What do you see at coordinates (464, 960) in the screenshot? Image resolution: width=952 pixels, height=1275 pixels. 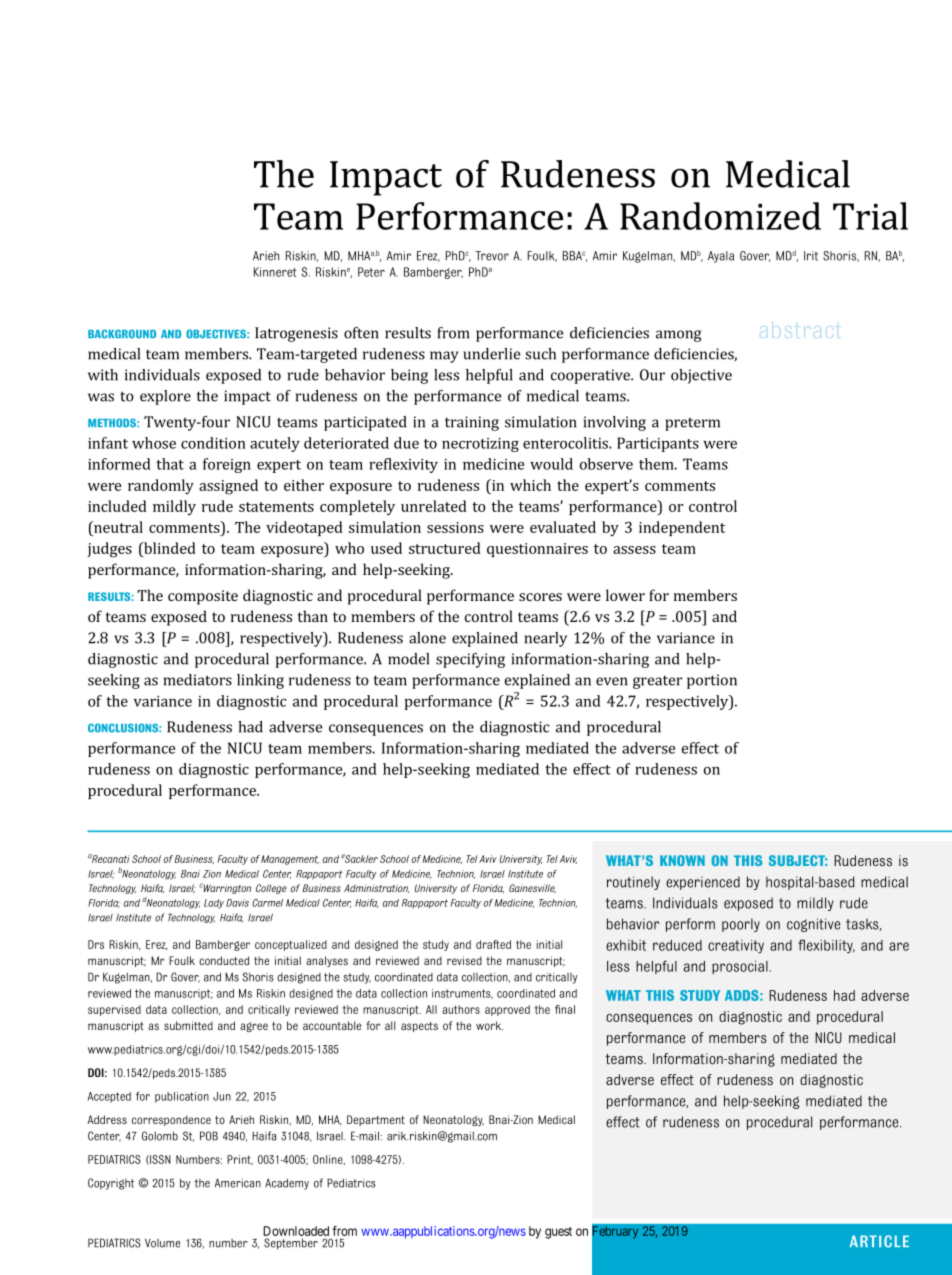 I see `revised` at bounding box center [464, 960].
